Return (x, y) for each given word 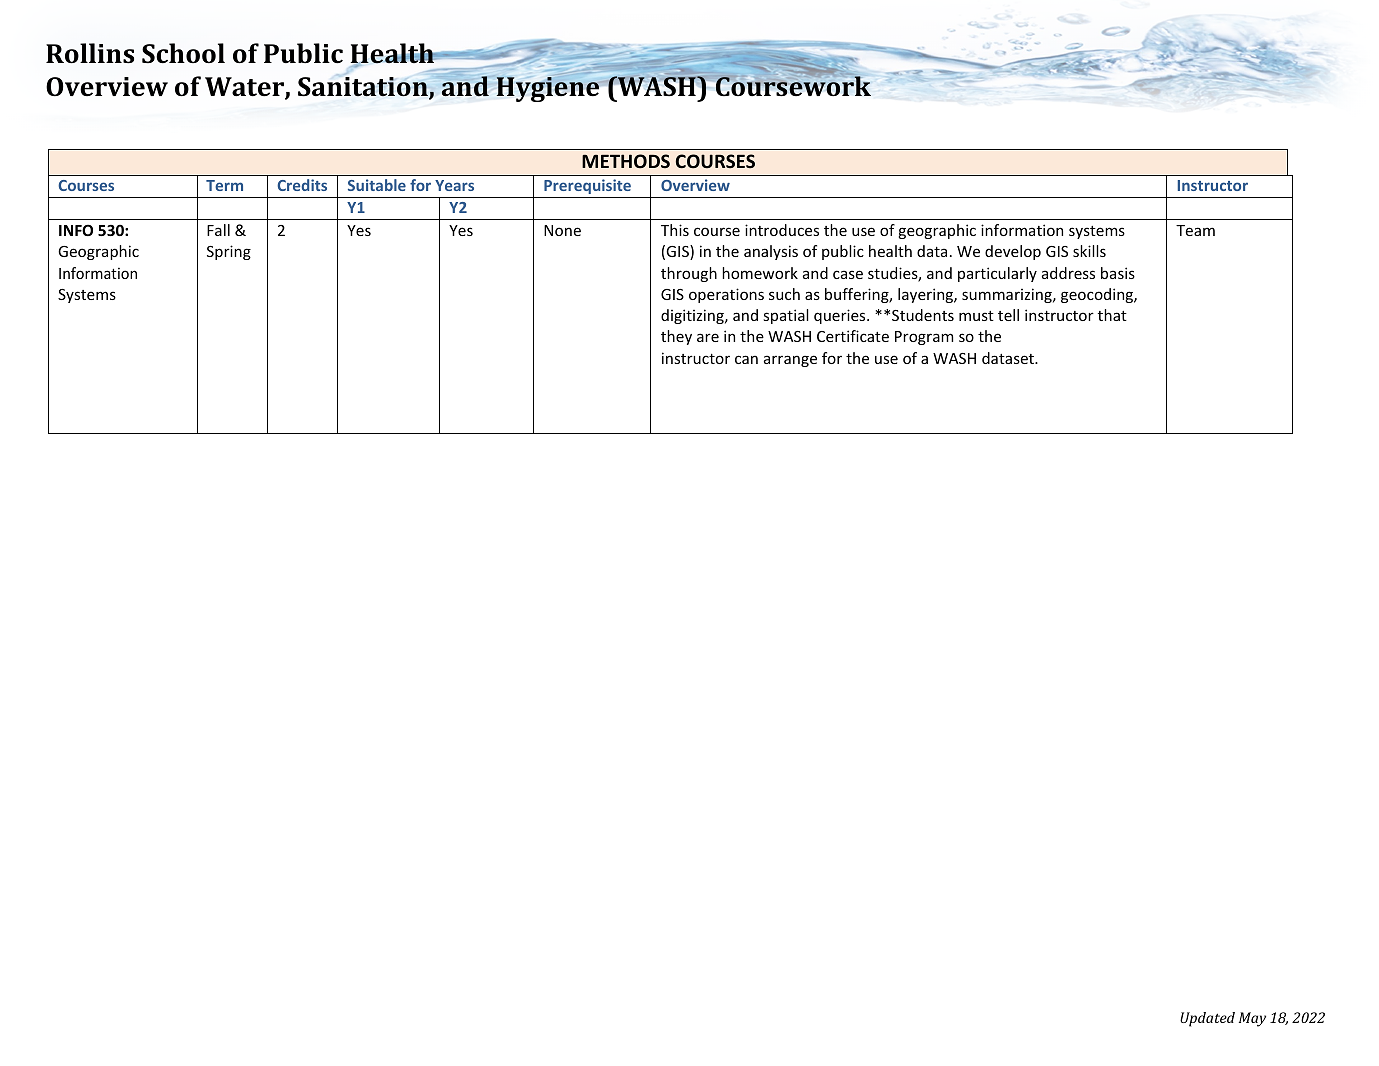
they (676, 337)
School (183, 53)
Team (1195, 230)
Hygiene (548, 88)
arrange (790, 361)
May (1252, 1019)
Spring (229, 252)
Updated (1207, 1019)
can (746, 359)
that (1112, 315)
